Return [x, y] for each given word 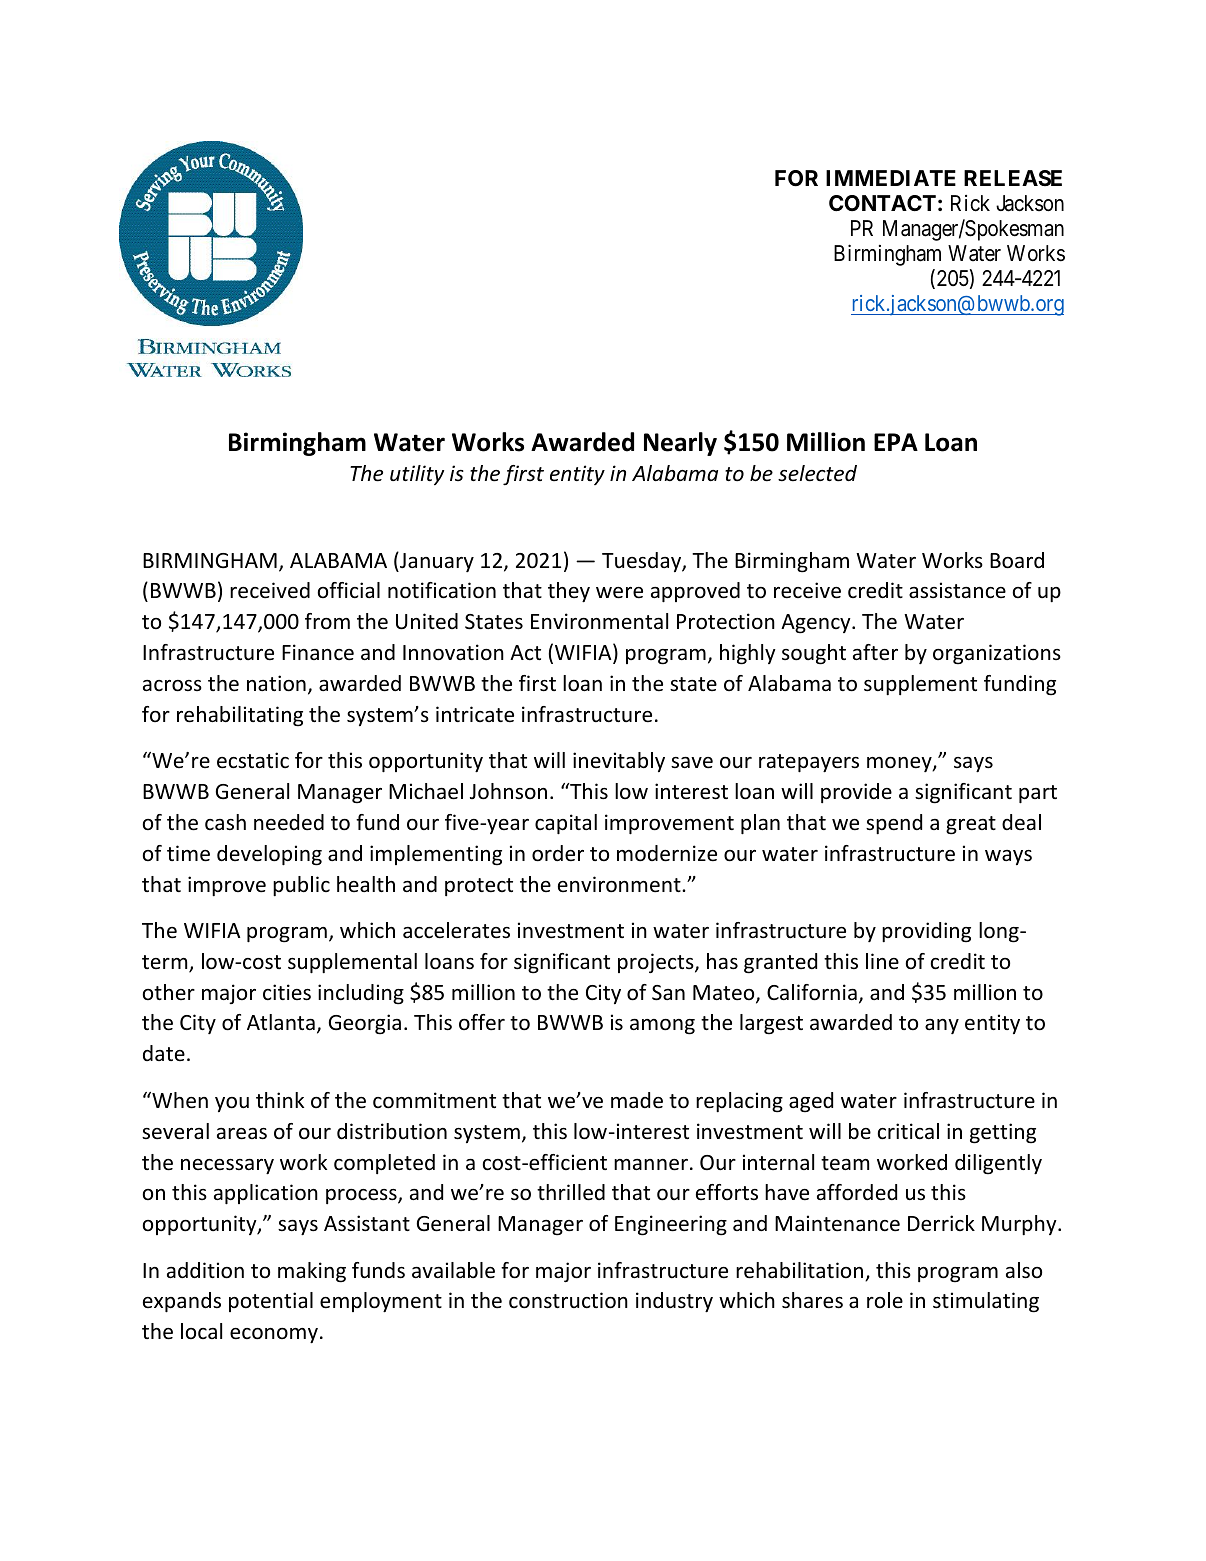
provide [856, 793]
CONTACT [882, 203]
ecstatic [253, 760]
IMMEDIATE [891, 178]
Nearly [680, 444]
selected [817, 473]
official [349, 590]
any [942, 1026]
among [662, 1027]
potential [271, 1302]
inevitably [619, 762]
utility [417, 475]
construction [568, 1300]
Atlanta [281, 1022]
